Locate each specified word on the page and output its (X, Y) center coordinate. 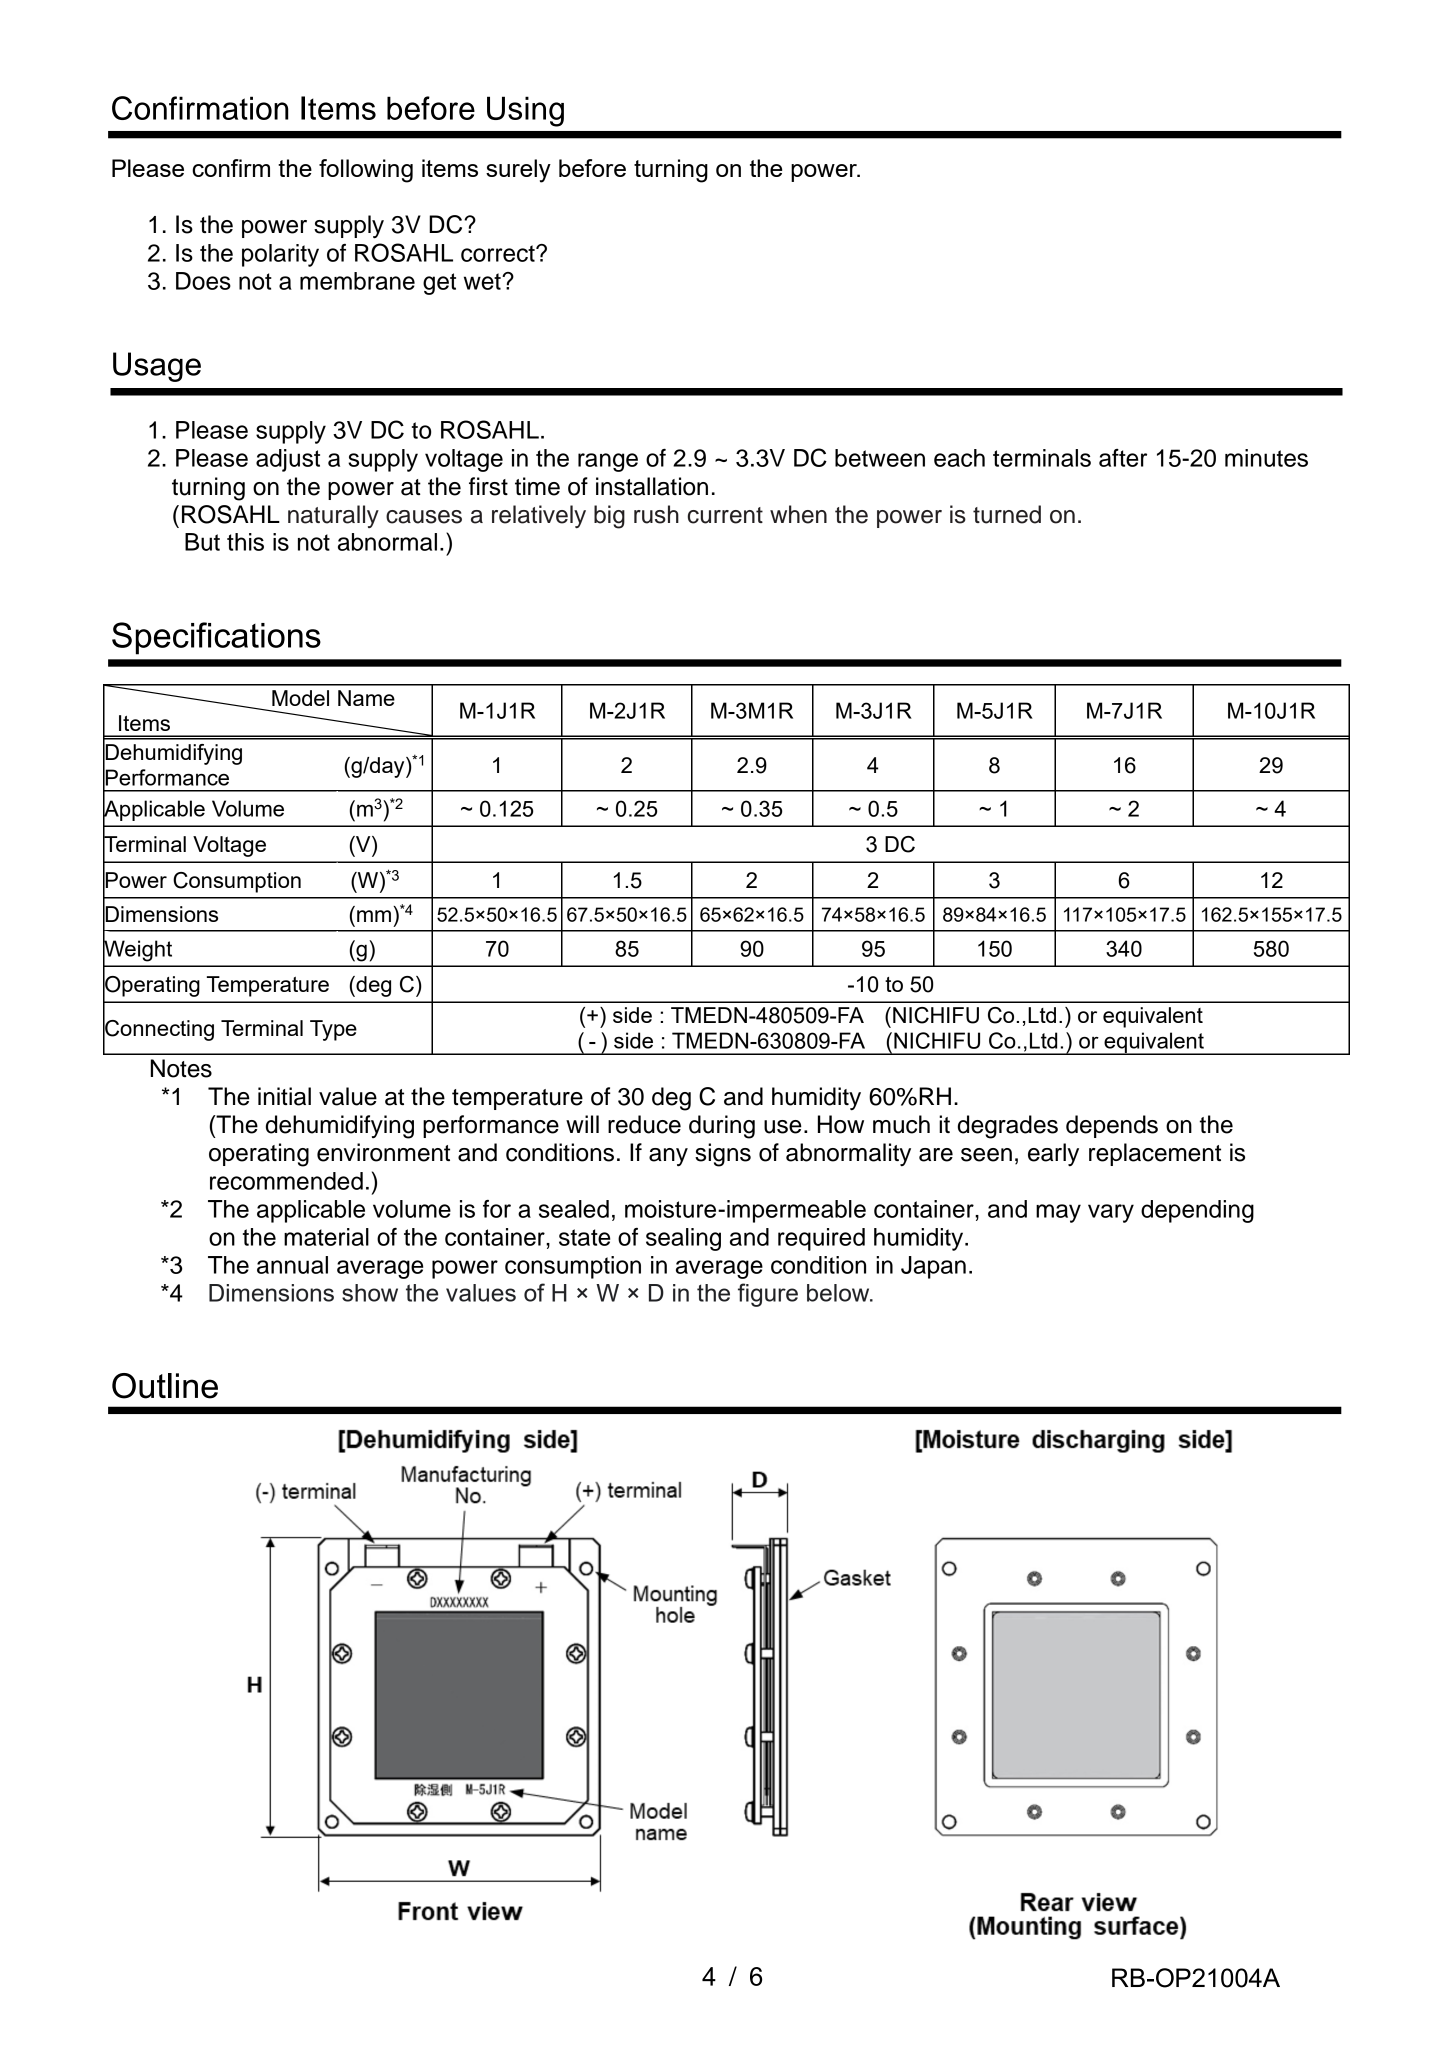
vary (1111, 1213)
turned (1007, 514)
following (366, 171)
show (370, 1293)
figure (768, 1295)
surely (518, 171)
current (725, 515)
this (245, 542)
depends (1112, 1126)
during (722, 1127)
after (1123, 458)
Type (333, 1030)
